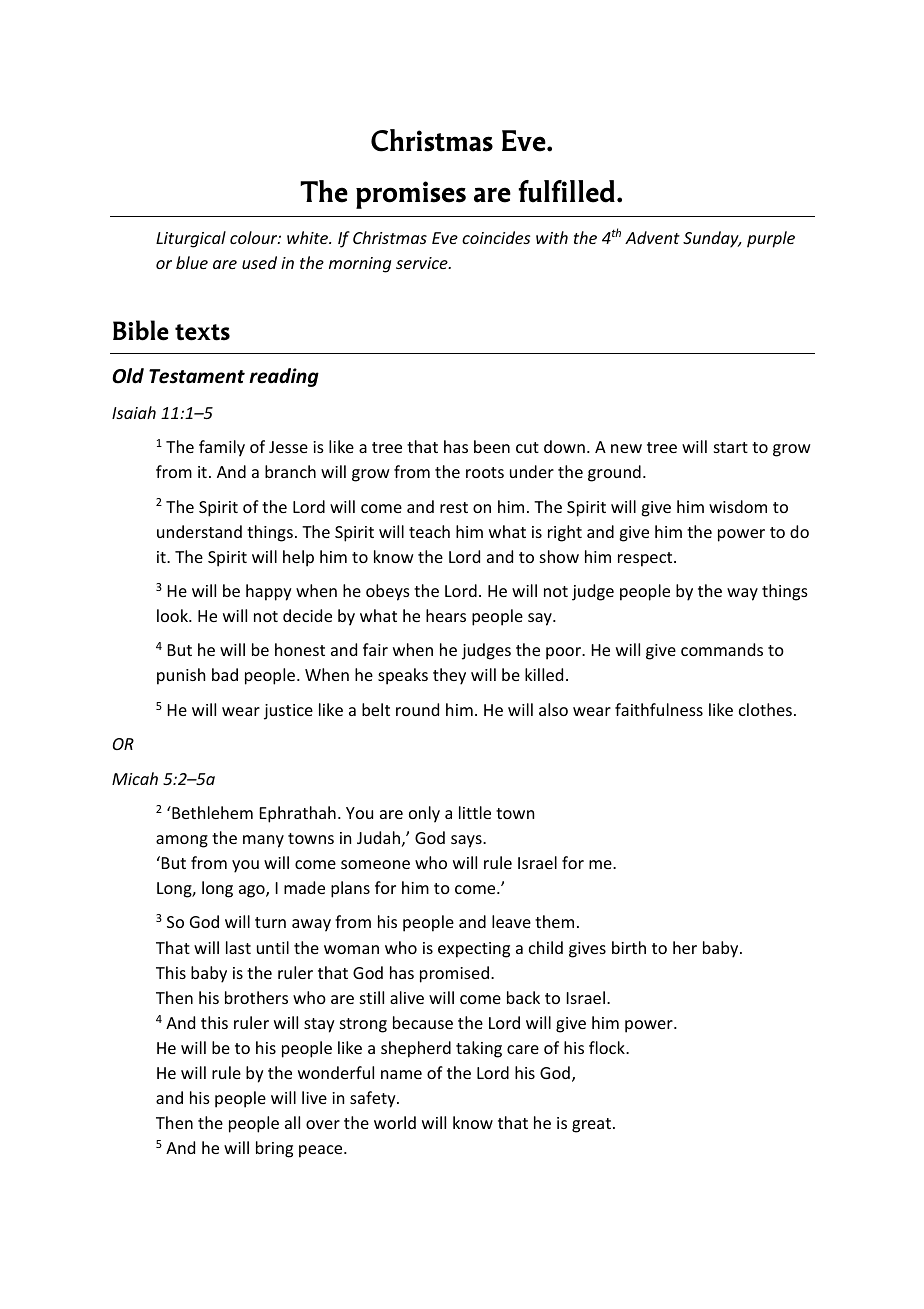 This image has width=924, height=1309. I want to click on world, so click(395, 1122).
